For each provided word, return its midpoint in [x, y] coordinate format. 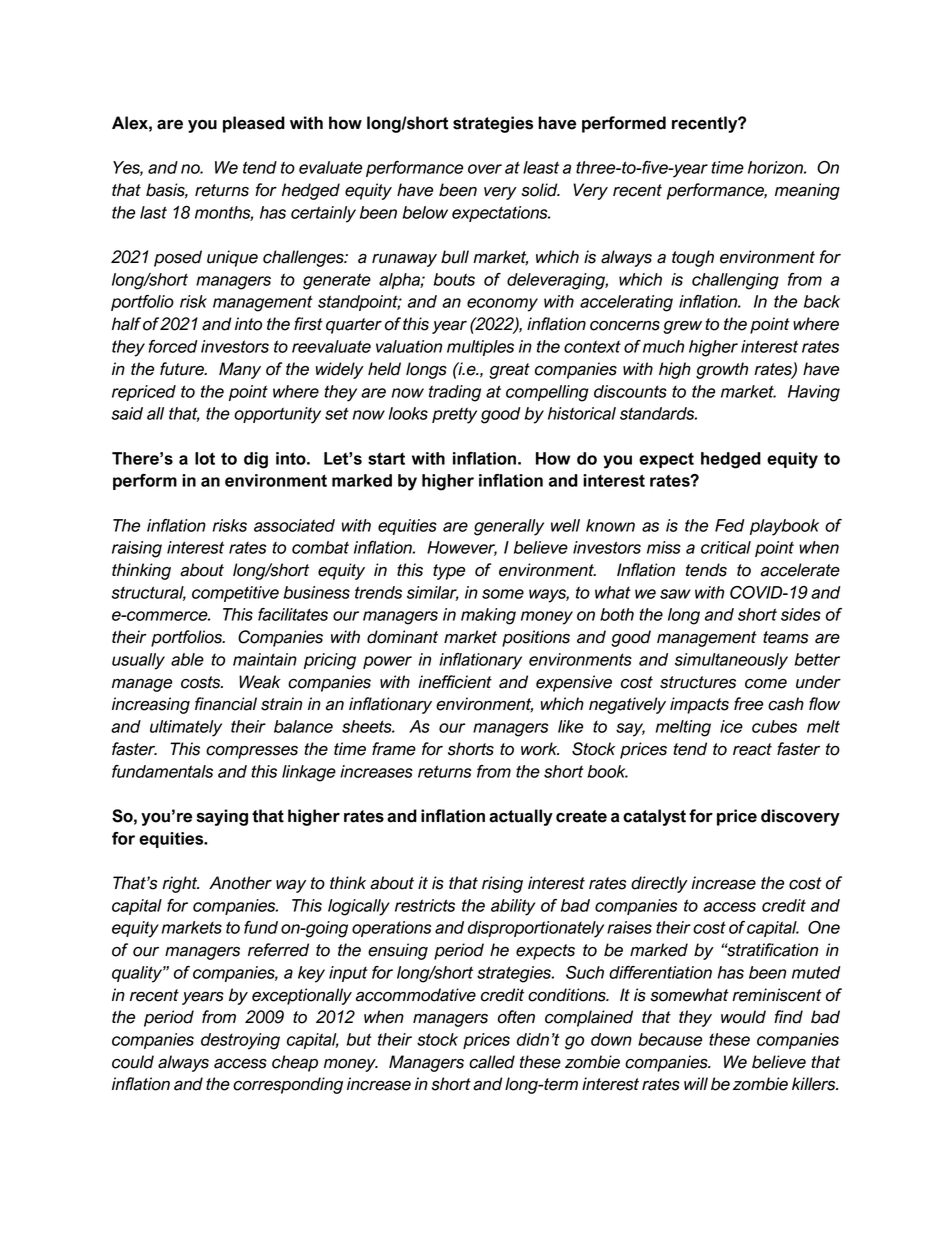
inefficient [455, 682]
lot [205, 458]
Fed [730, 525]
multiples [480, 348]
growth [722, 370]
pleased [254, 124]
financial [226, 704]
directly [659, 884]
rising [502, 884]
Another [240, 883]
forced [173, 346]
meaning [807, 191]
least [541, 167]
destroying [240, 1041]
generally [509, 527]
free [748, 704]
